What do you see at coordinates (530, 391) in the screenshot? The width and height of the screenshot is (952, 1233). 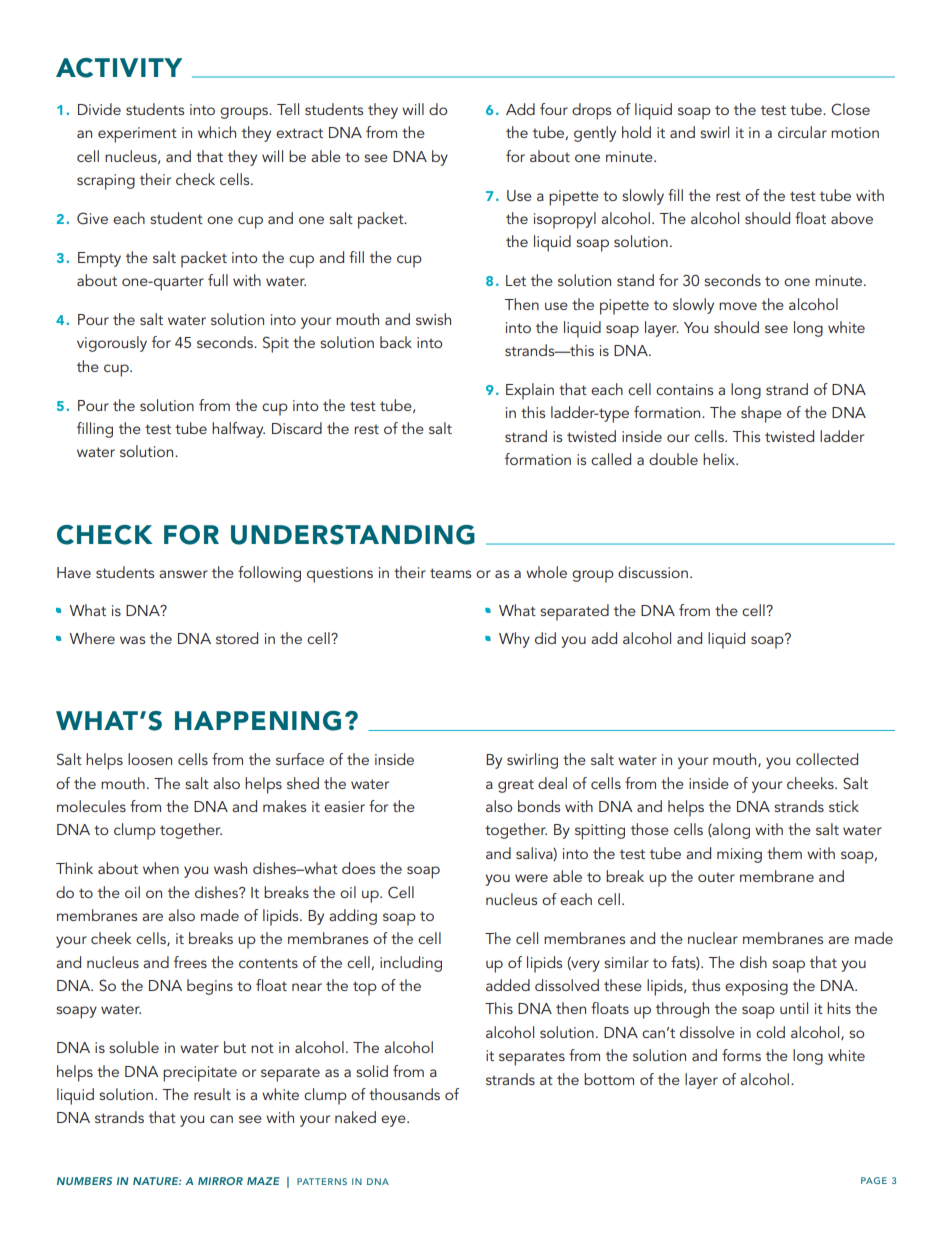 I see `Explain` at bounding box center [530, 391].
